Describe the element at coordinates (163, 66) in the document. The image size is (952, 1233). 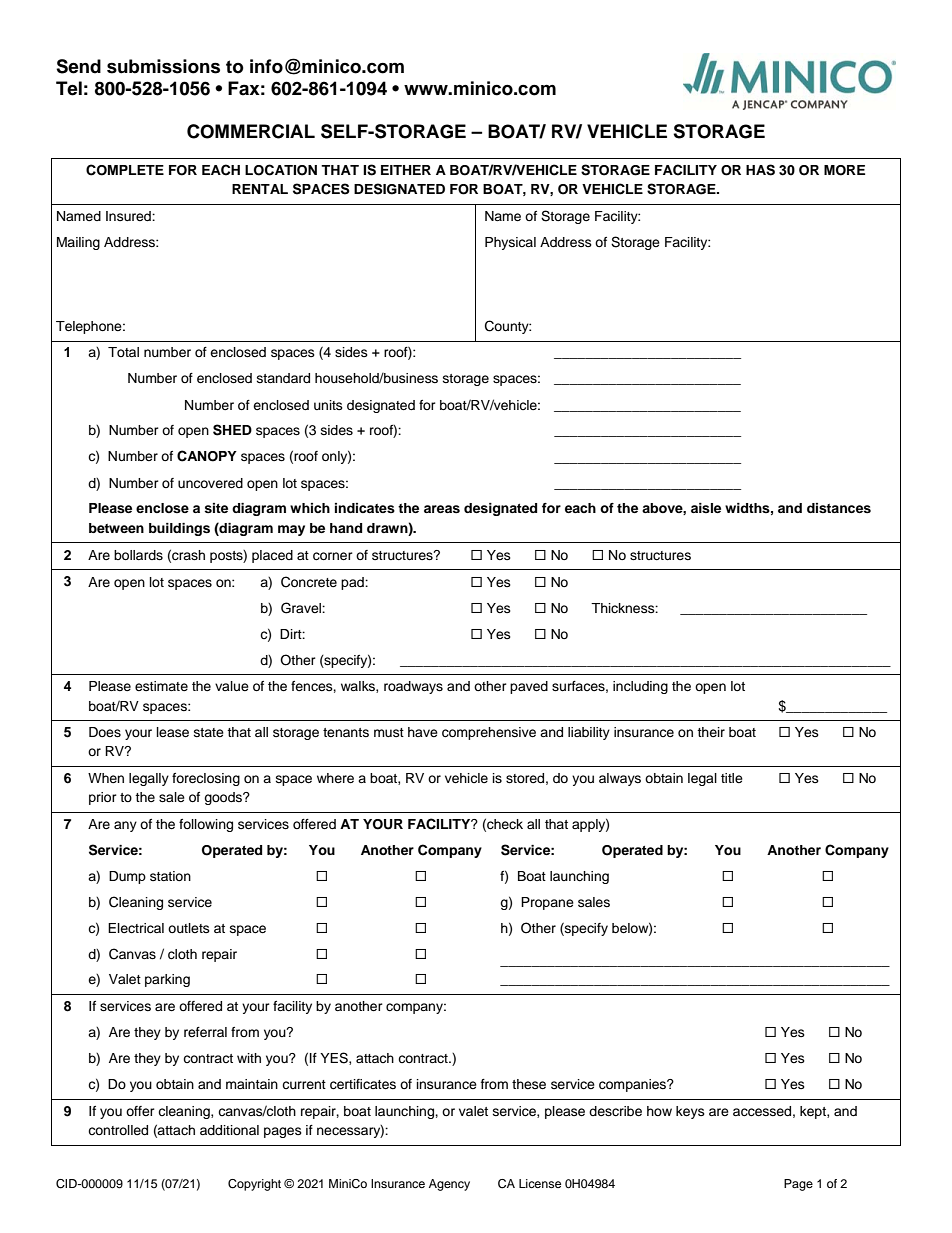
I see `submissions` at that location.
